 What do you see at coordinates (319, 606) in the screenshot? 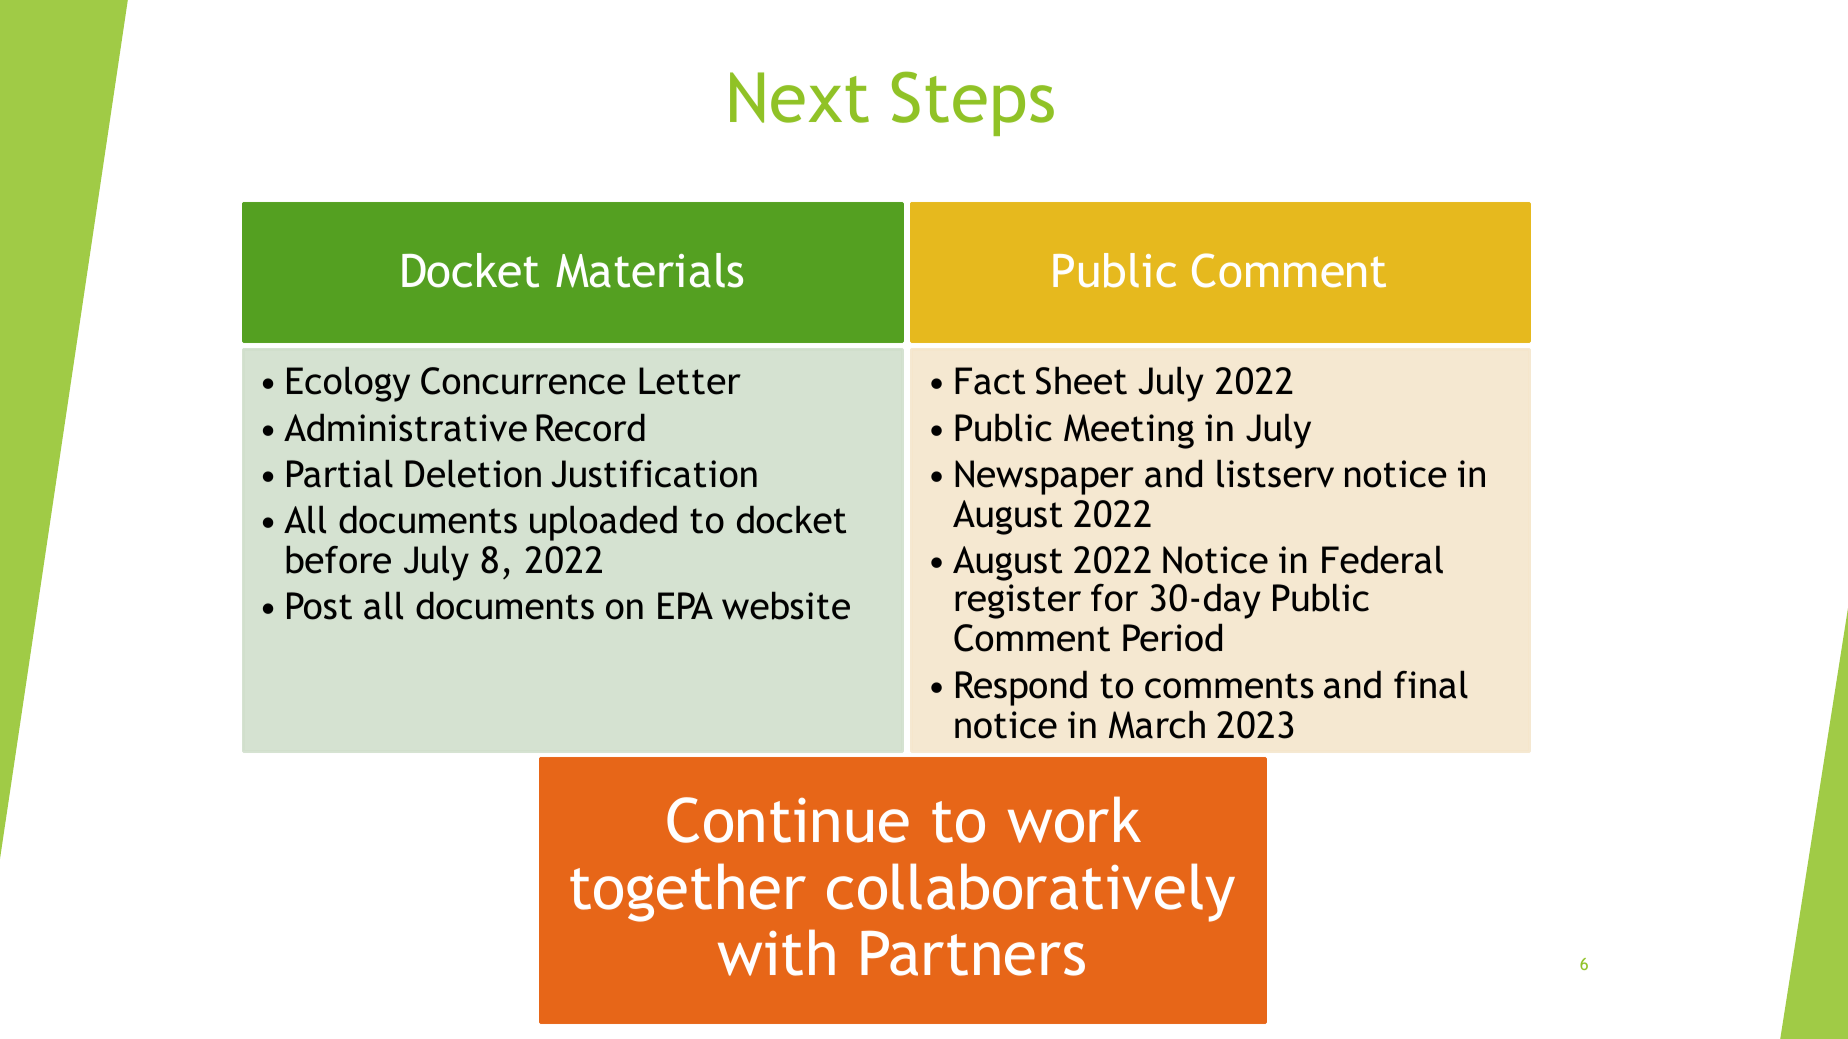
I see `Post` at bounding box center [319, 606].
